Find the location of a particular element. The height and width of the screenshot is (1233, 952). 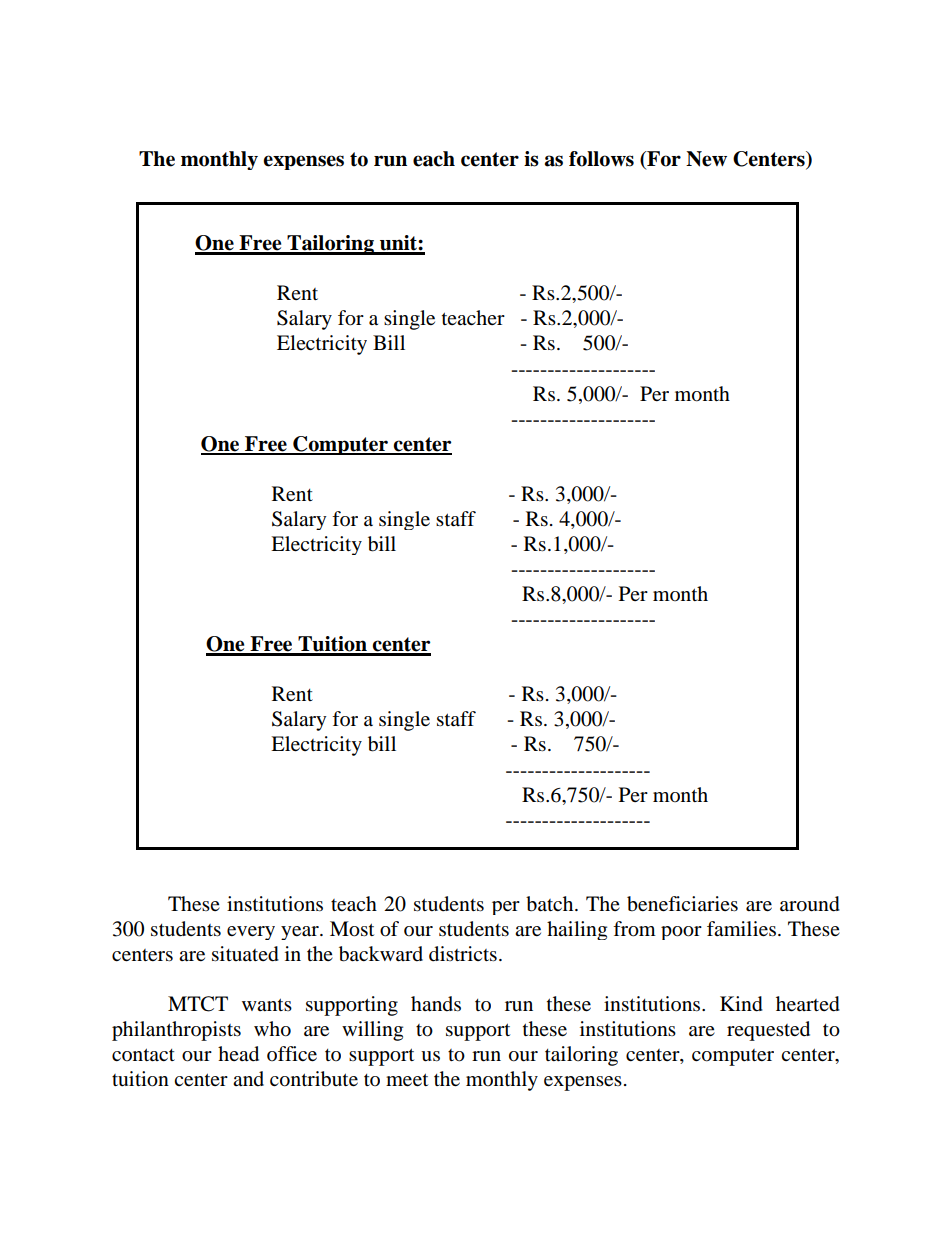

districts is located at coordinates (463, 954).
